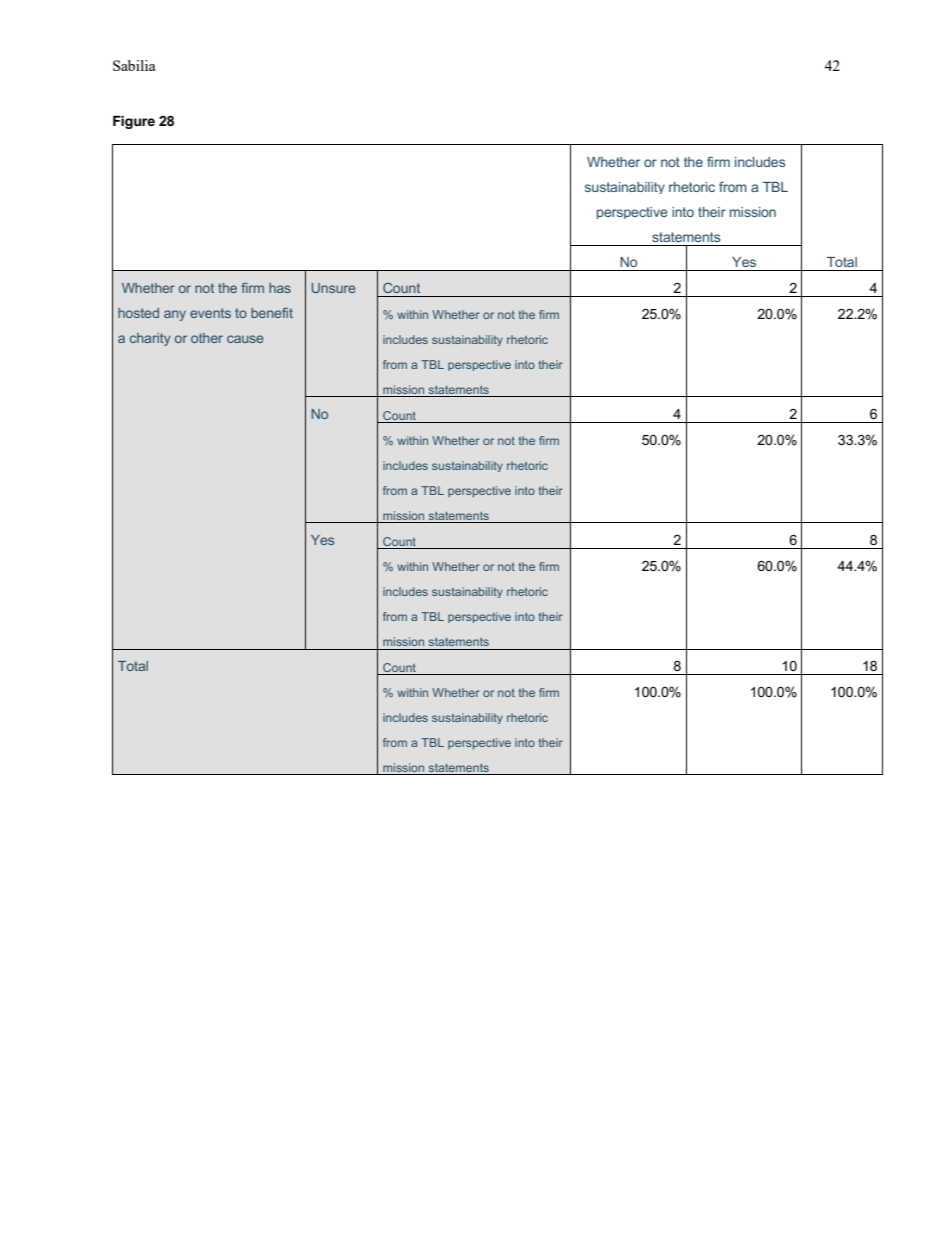 This page has width=952, height=1233. Describe the element at coordinates (333, 288) in the page. I see `Unsure` at that location.
